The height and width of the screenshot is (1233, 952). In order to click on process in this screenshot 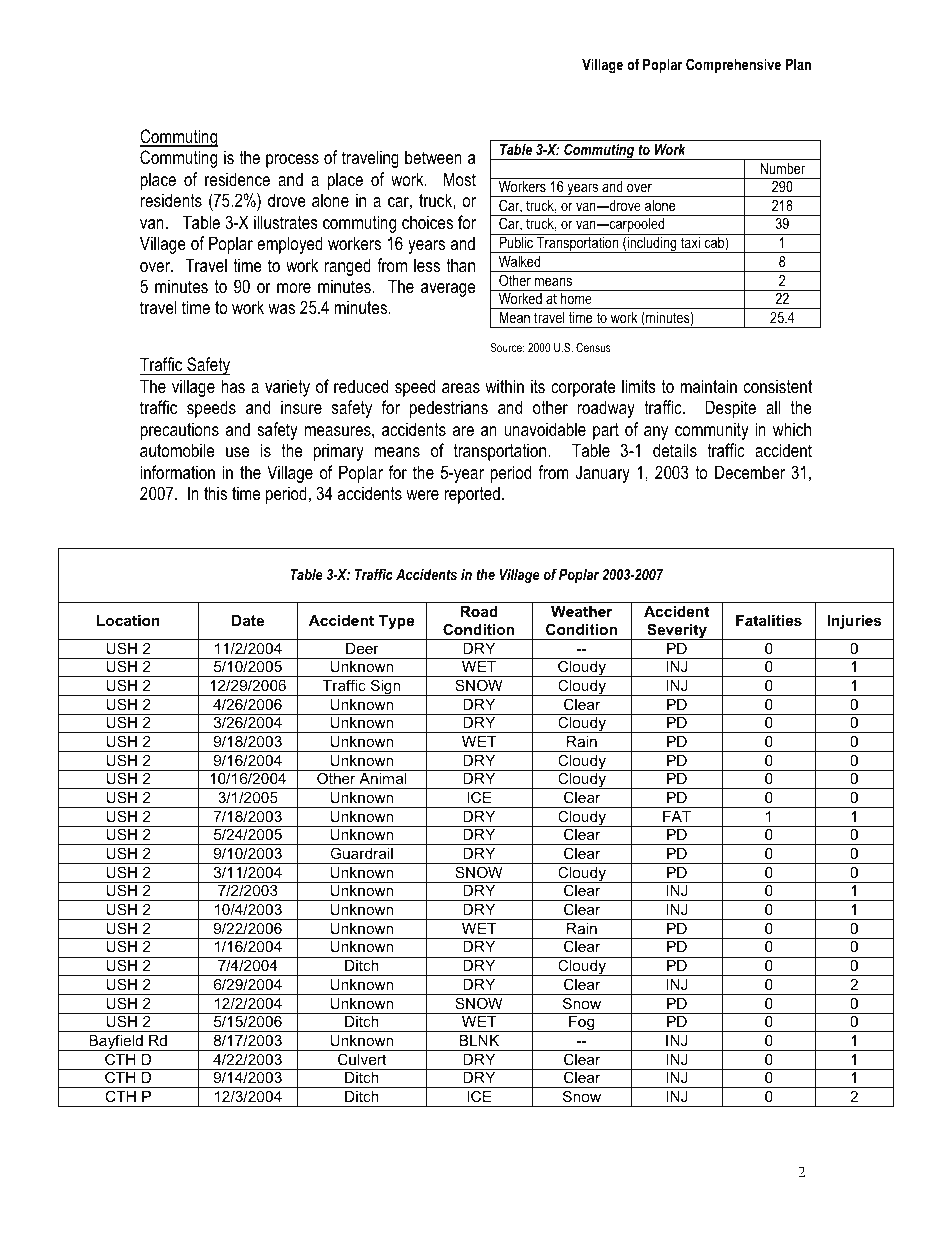, I will do `click(292, 161)`.
